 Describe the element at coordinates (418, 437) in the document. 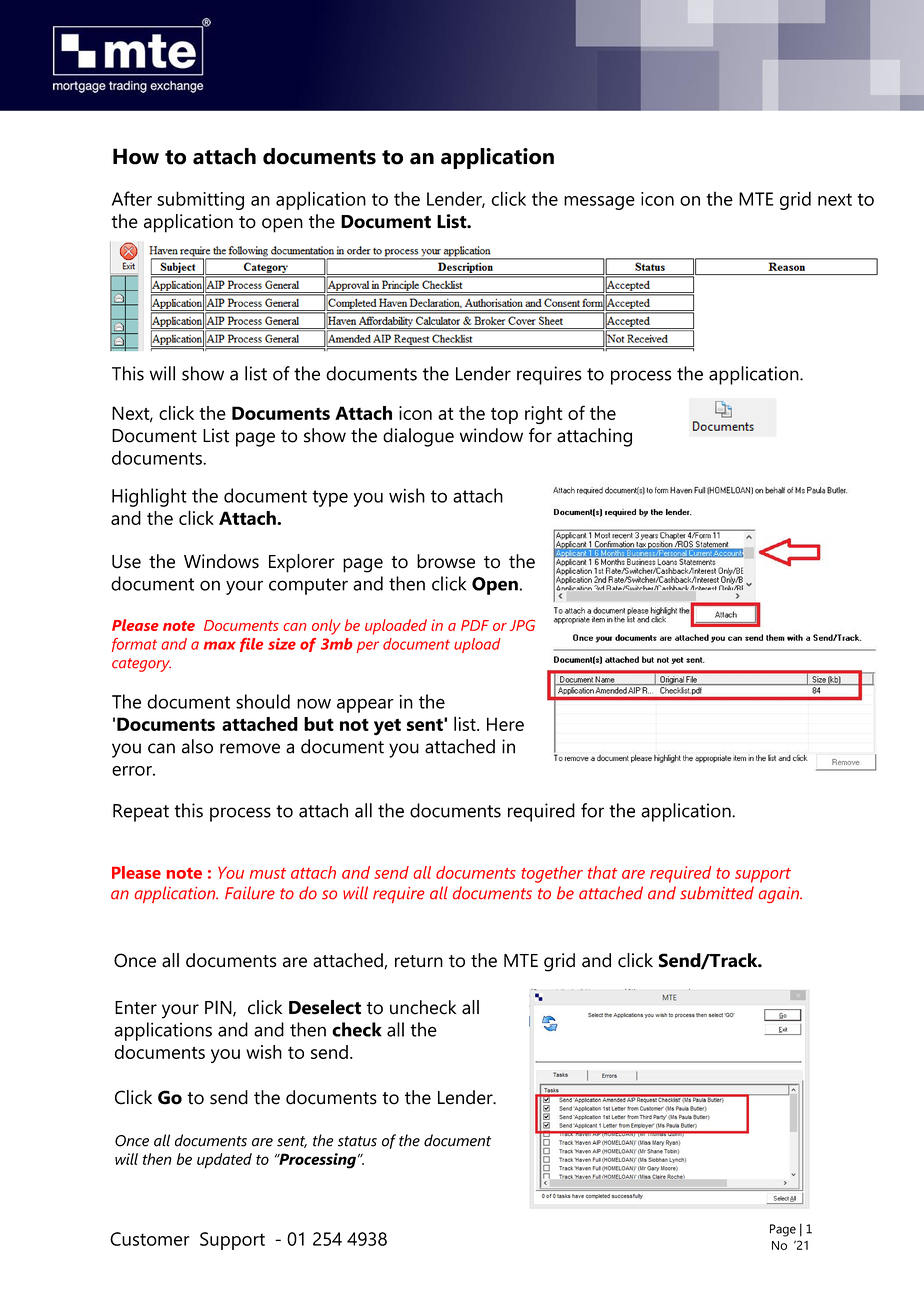

I see `dialogue` at that location.
